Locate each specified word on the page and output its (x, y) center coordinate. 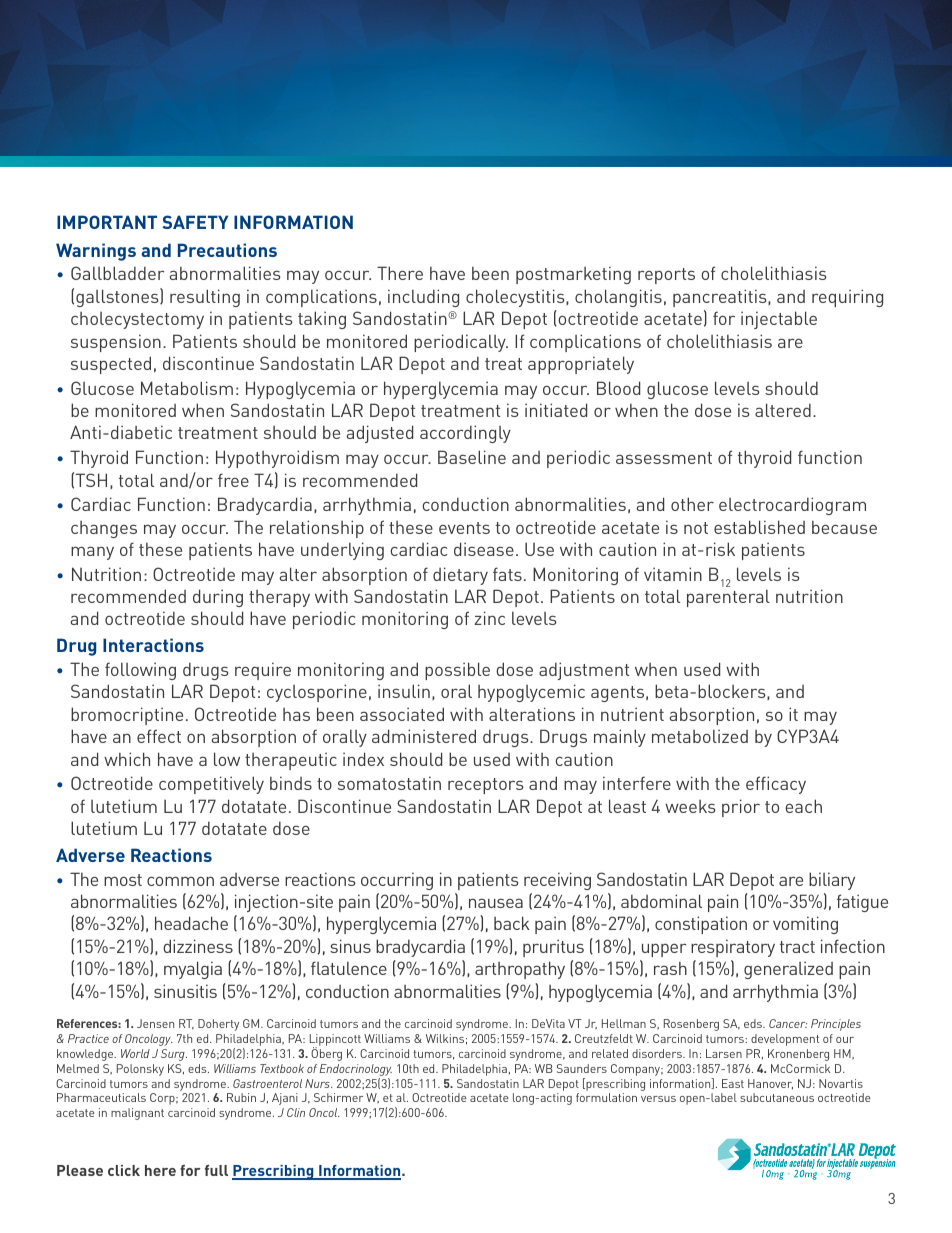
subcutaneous (777, 1097)
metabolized (700, 736)
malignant (137, 1114)
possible (457, 671)
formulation (606, 1097)
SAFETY (195, 222)
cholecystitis (516, 298)
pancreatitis (721, 298)
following (140, 671)
